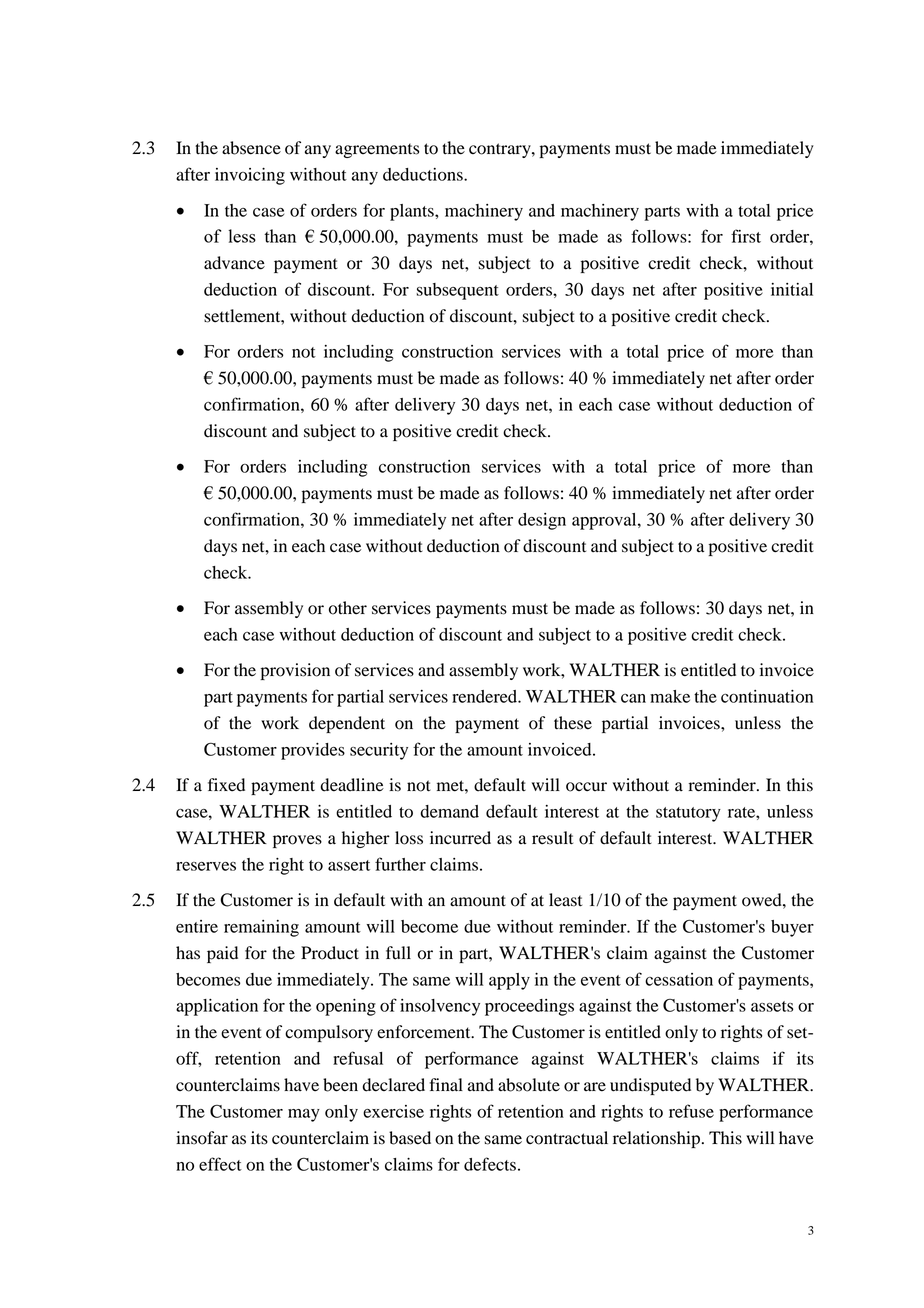 The width and height of the page is (924, 1308). Describe the element at coordinates (746, 236) in the page. I see `first` at that location.
